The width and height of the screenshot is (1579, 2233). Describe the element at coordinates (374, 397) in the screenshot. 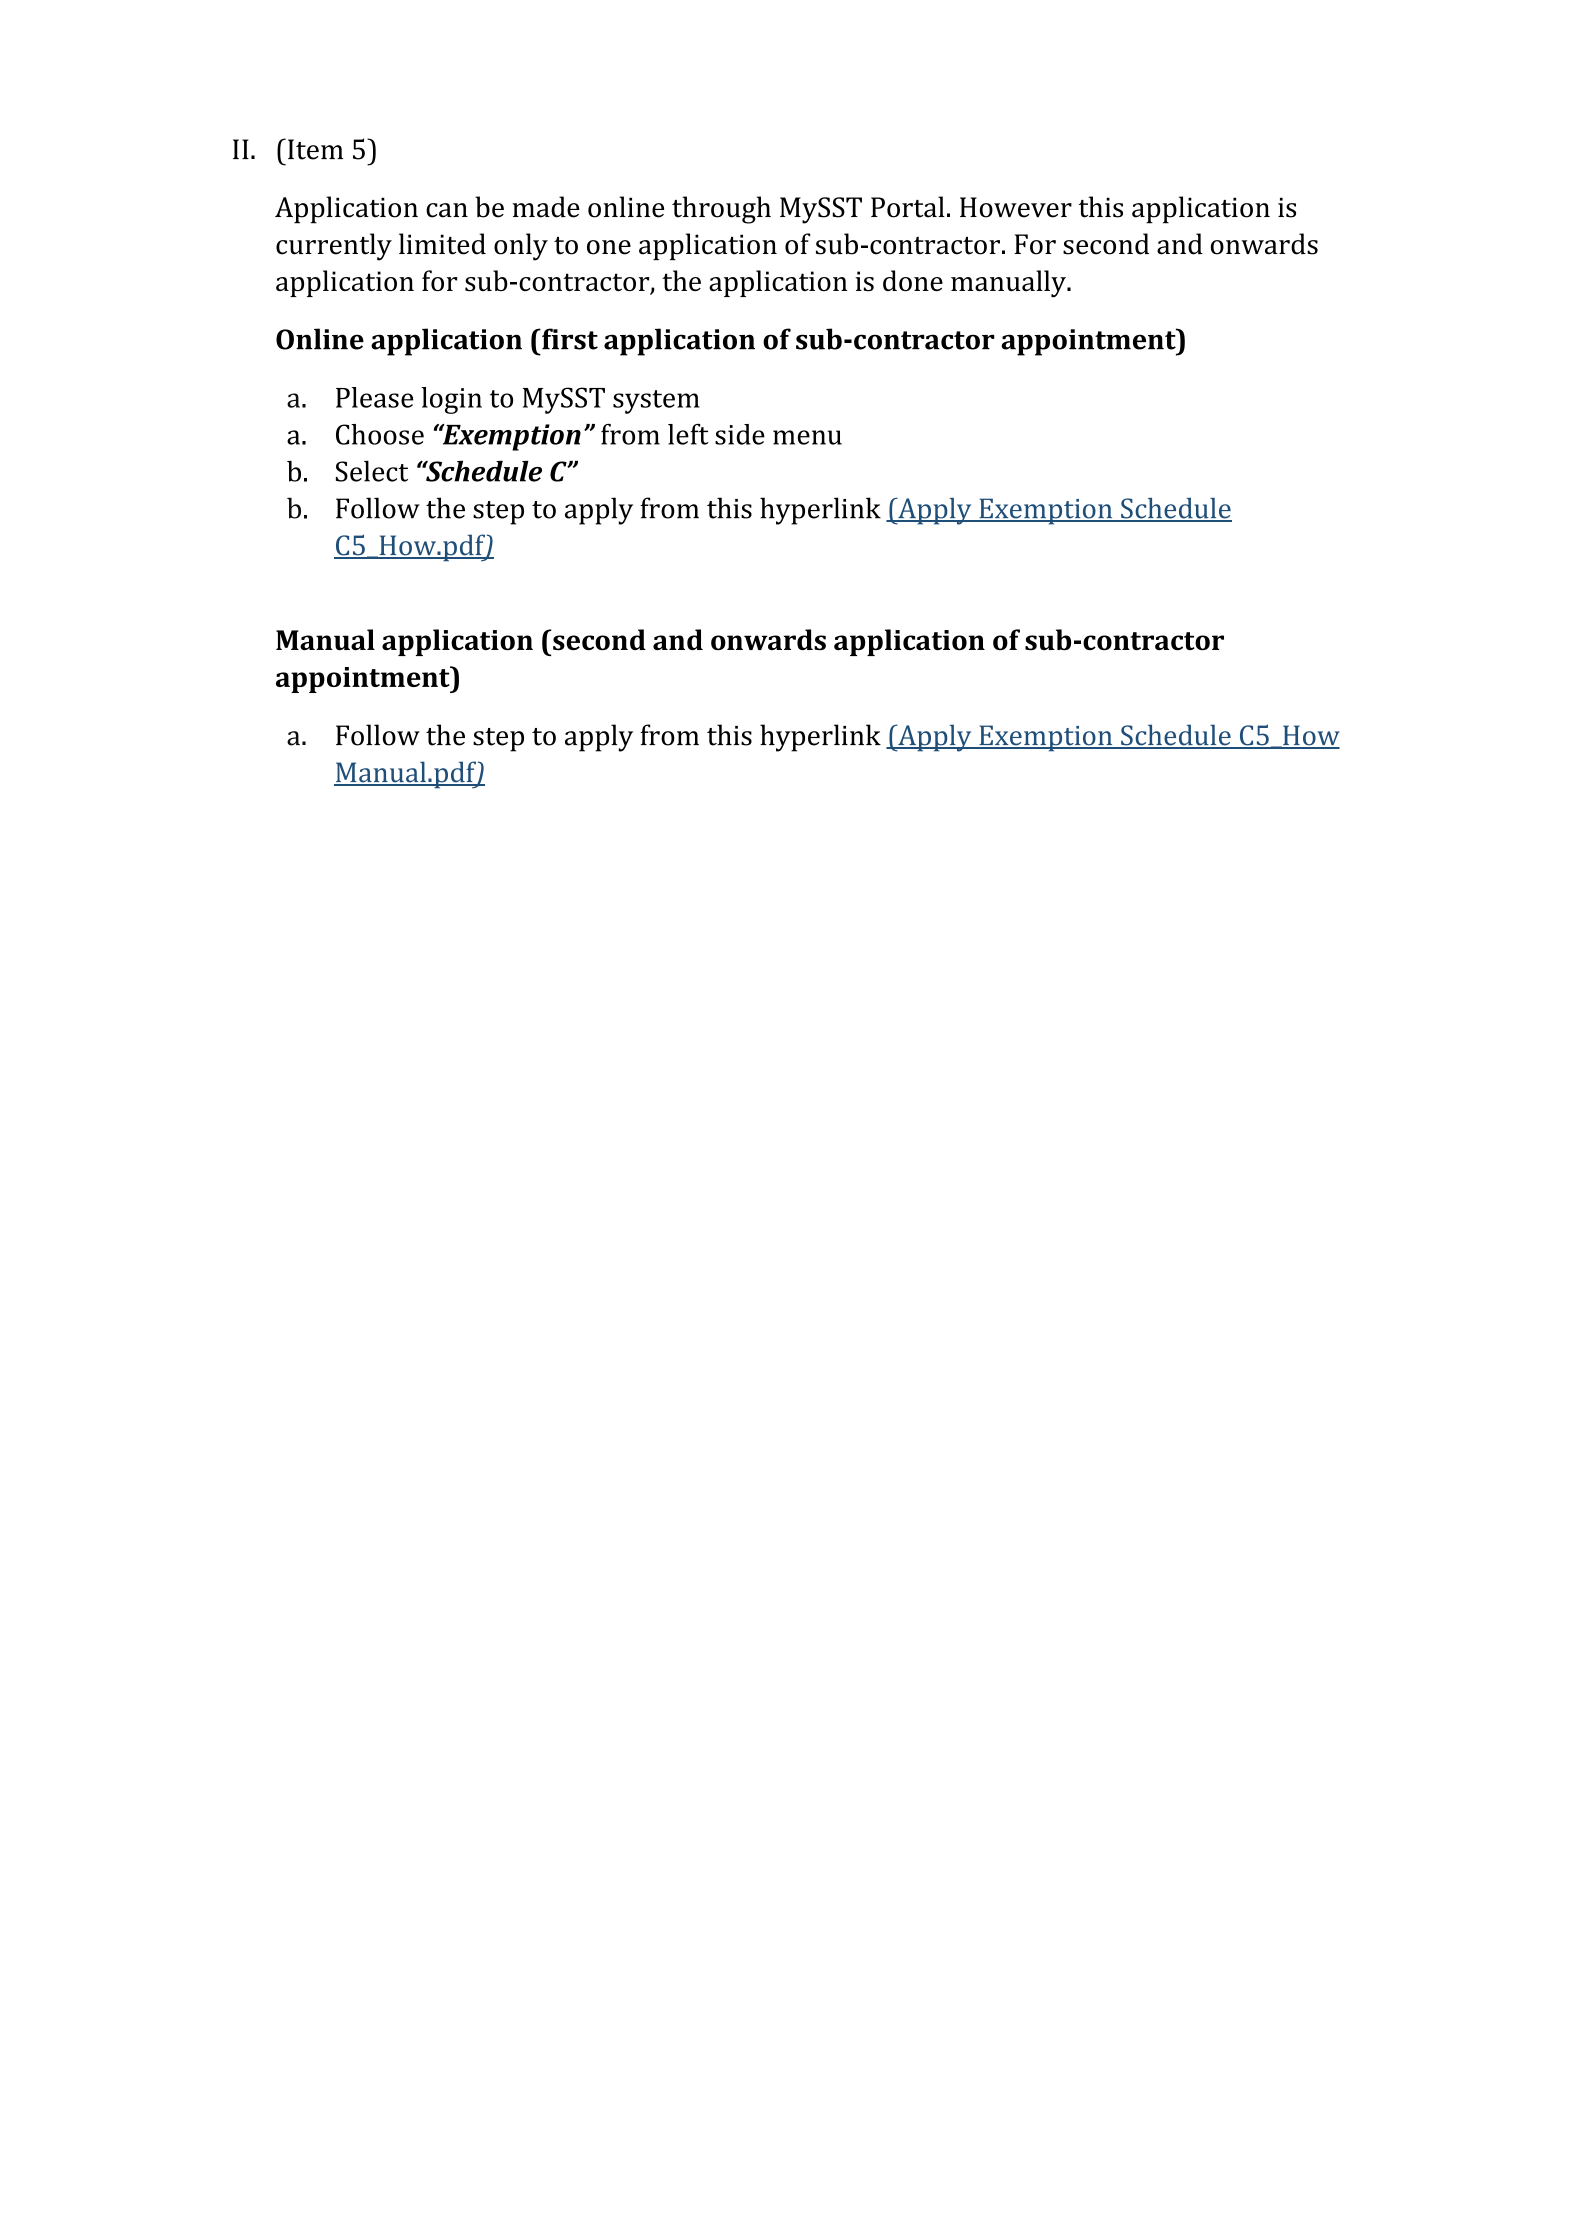

I see `Please` at that location.
